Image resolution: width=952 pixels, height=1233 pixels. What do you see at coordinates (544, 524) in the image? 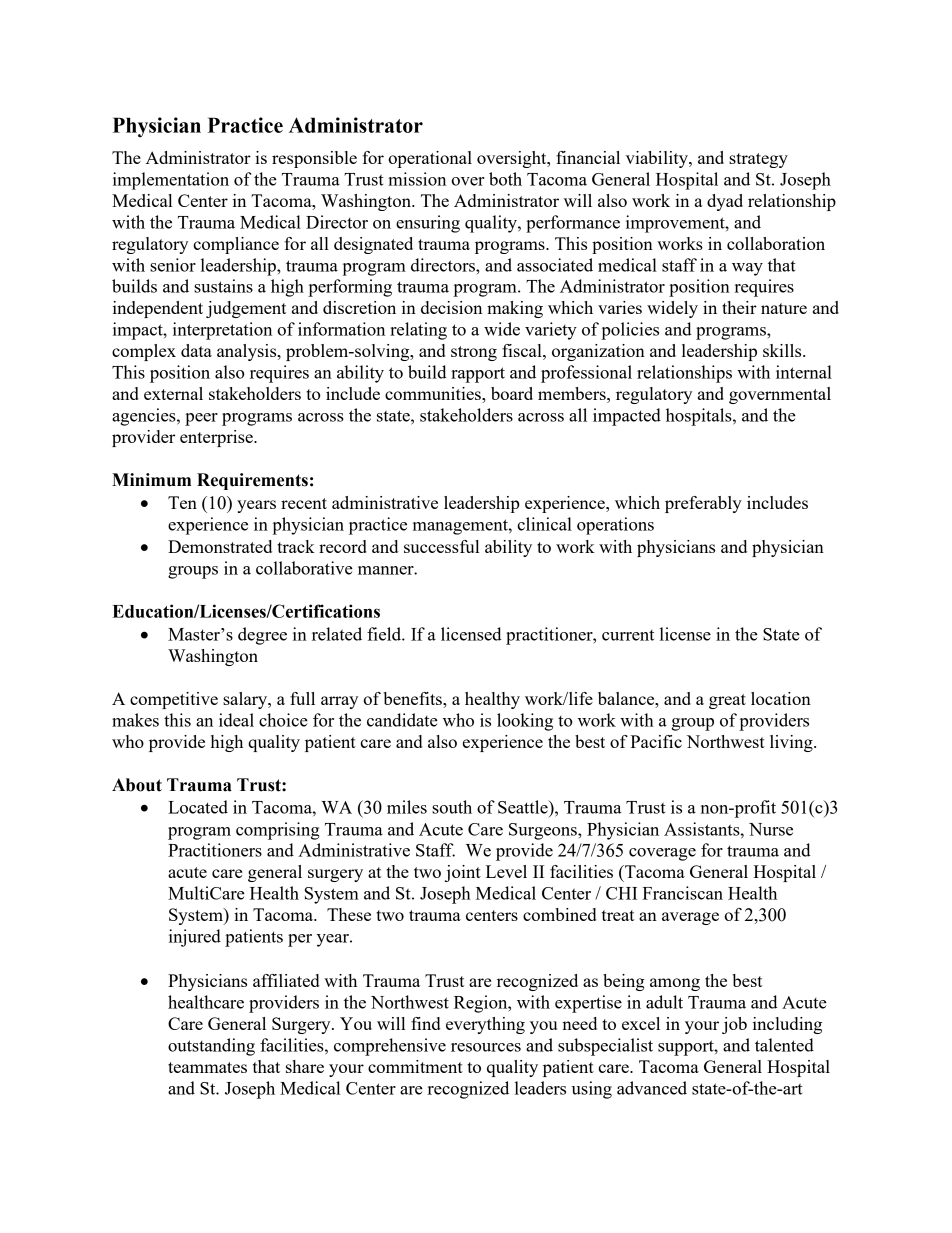
I see `clinical` at bounding box center [544, 524].
